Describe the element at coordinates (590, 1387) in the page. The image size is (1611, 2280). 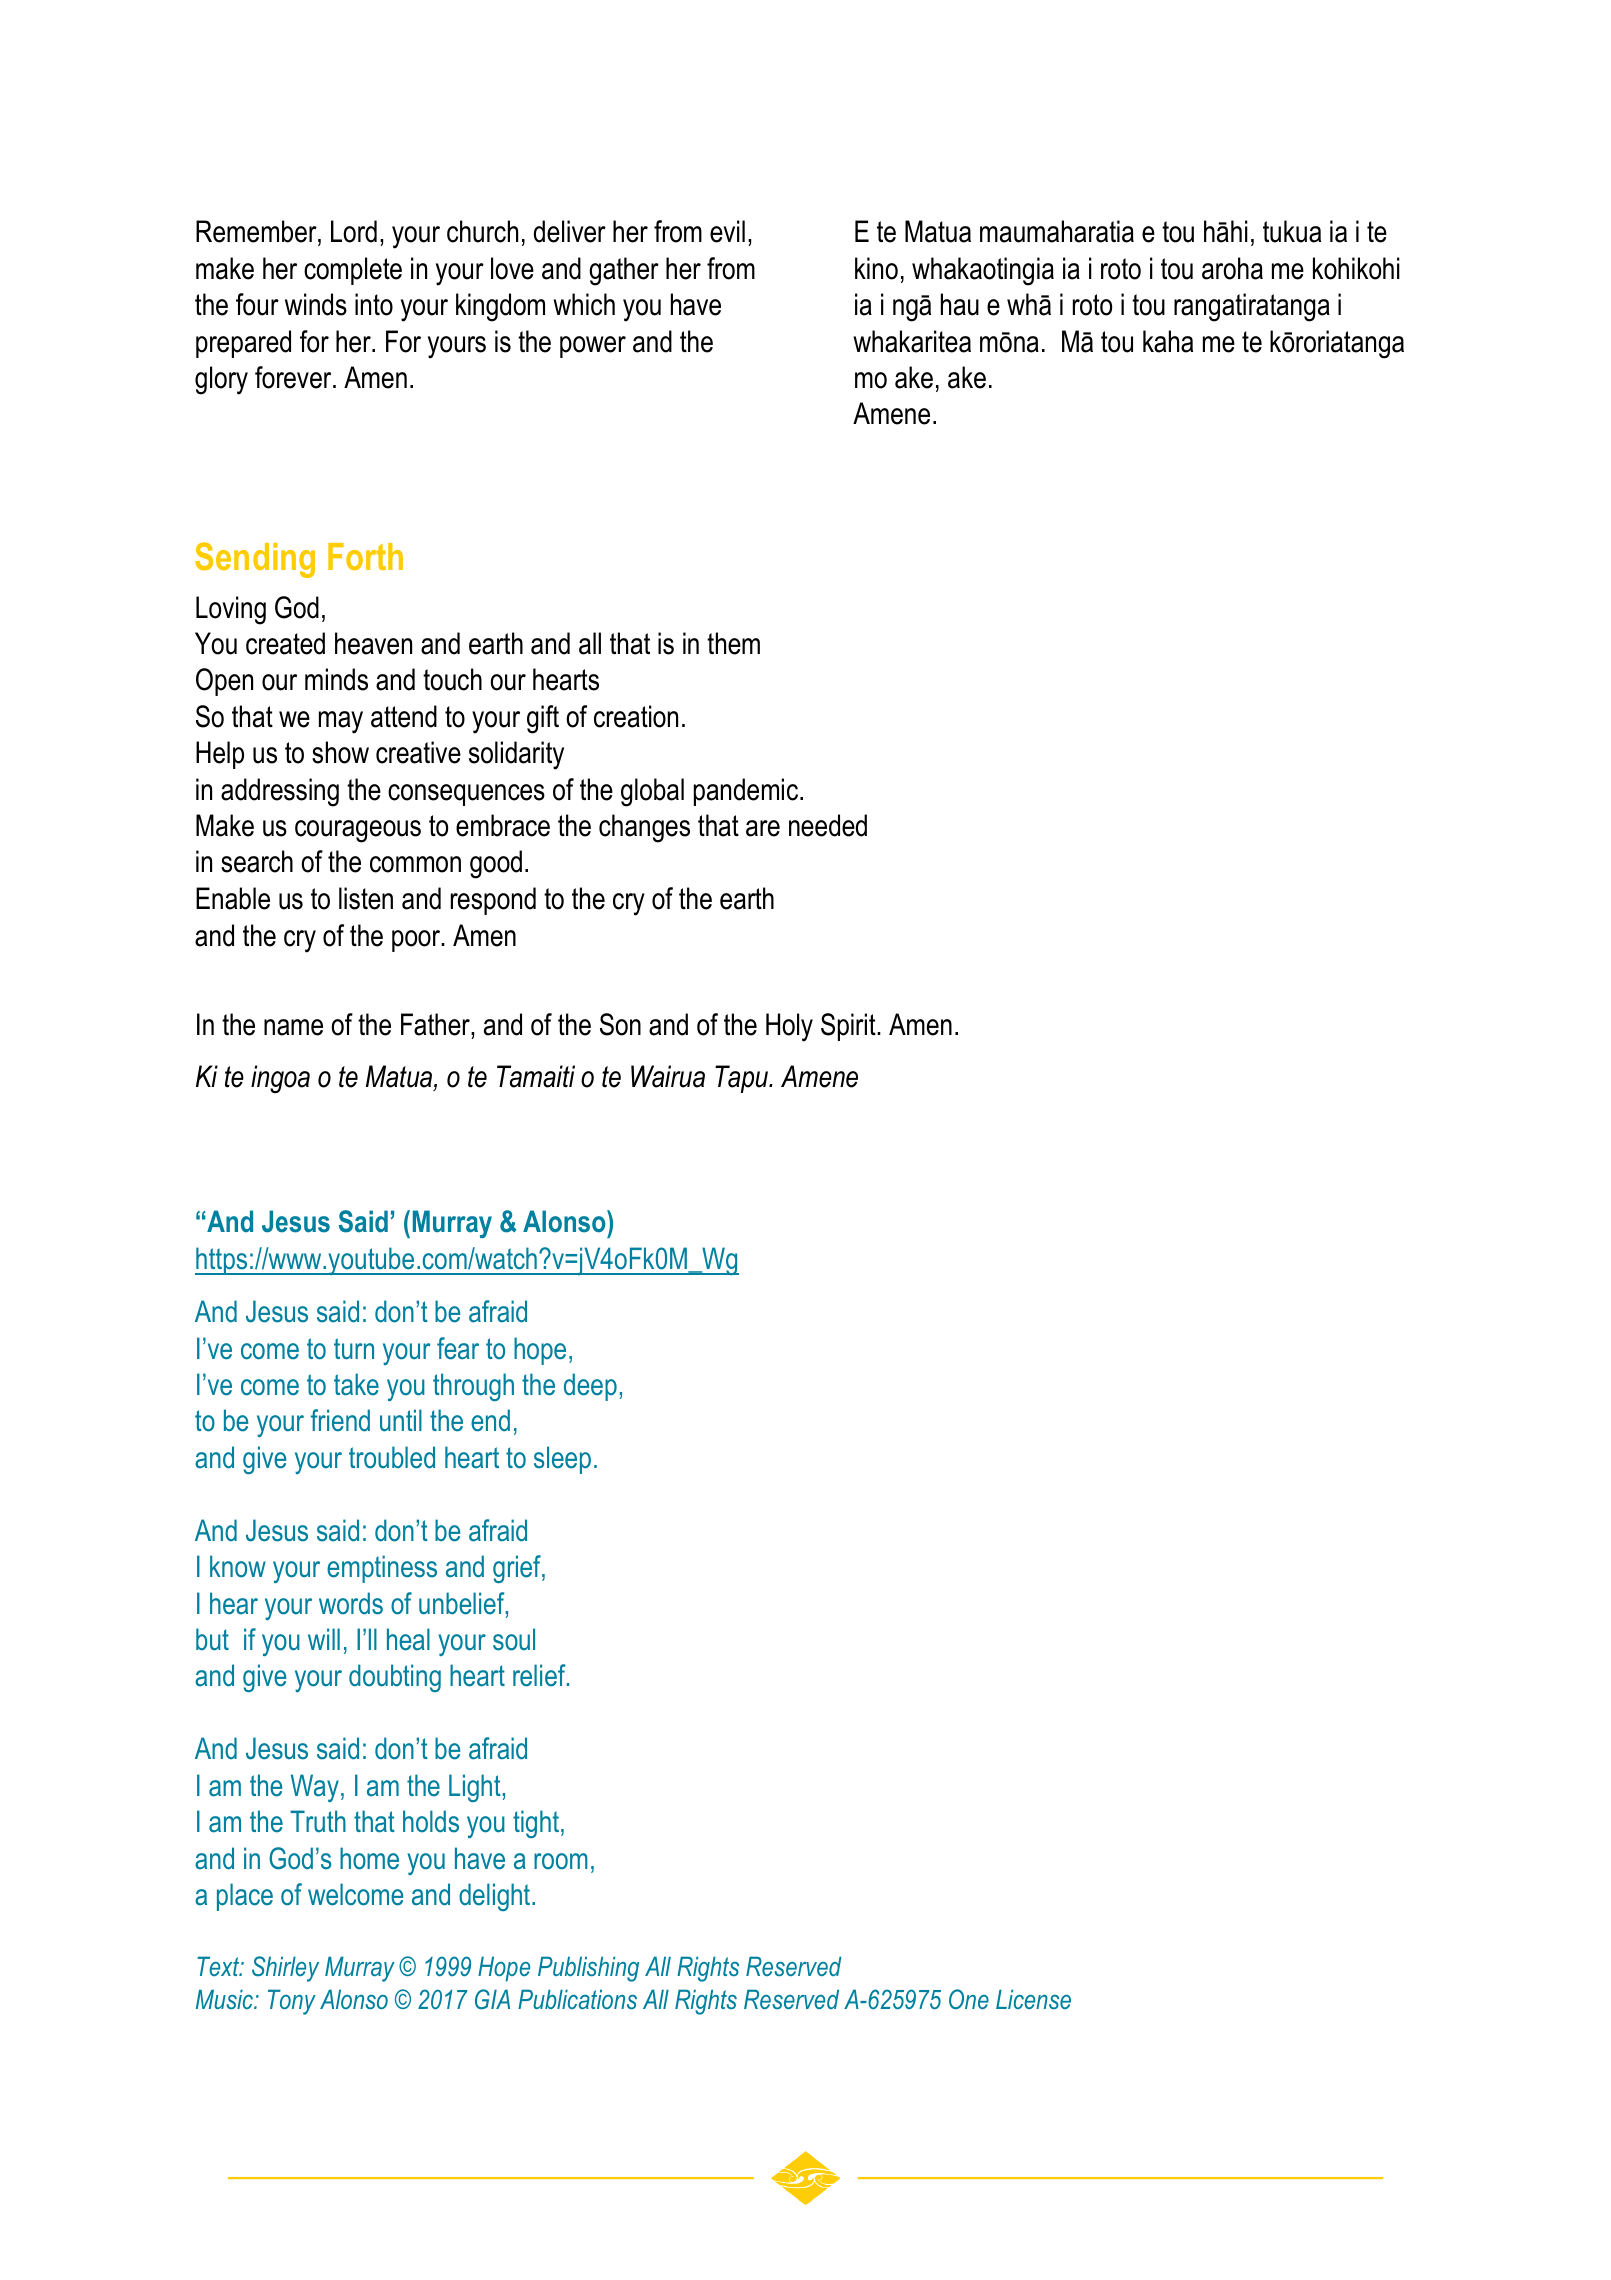
I see `deep` at that location.
